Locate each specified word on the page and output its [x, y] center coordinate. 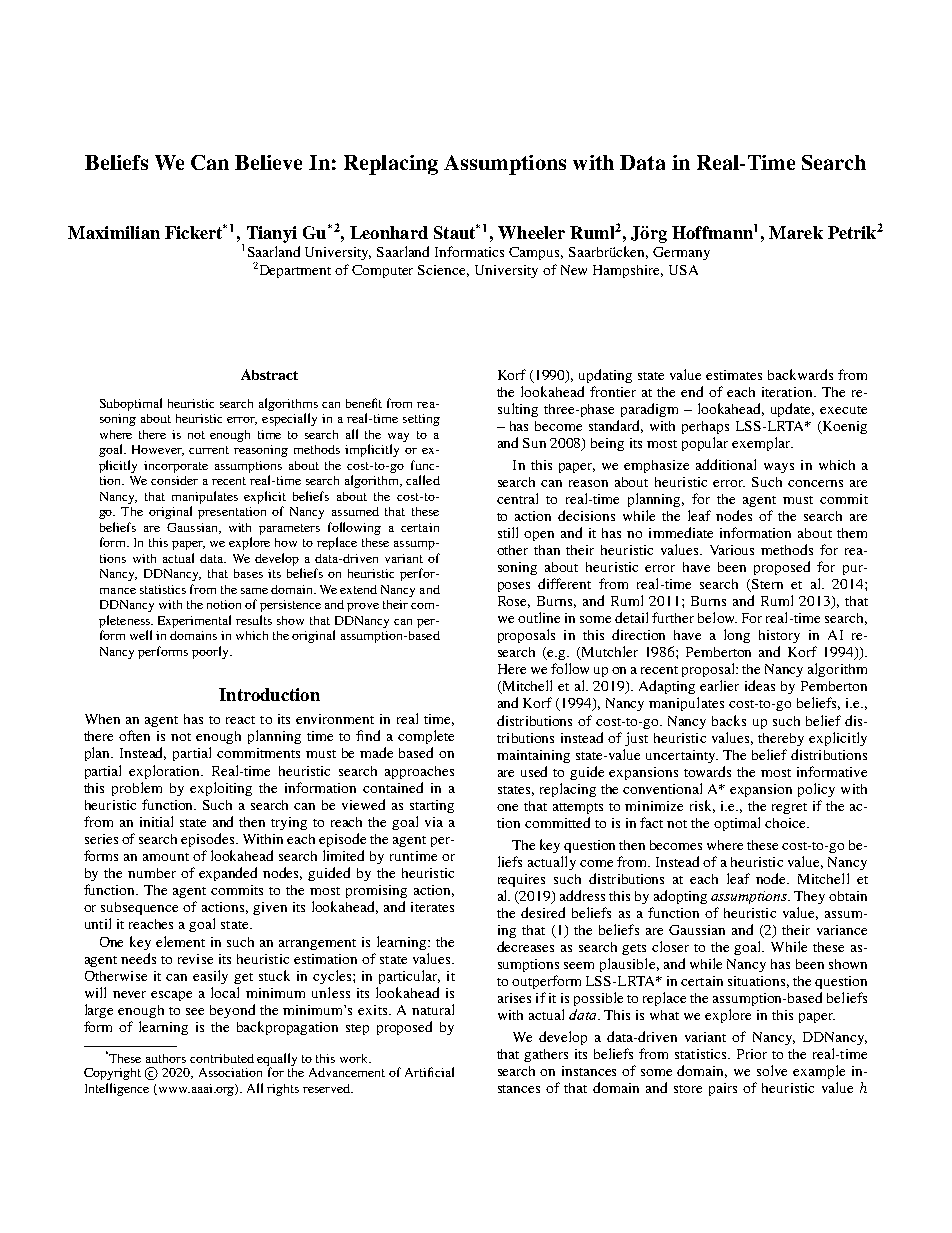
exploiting [221, 789]
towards [707, 771]
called [423, 480]
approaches [419, 772]
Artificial [429, 1072]
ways [779, 468]
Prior [752, 1054]
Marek [796, 232]
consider [174, 480]
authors [166, 1058]
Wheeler [531, 232]
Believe [268, 162]
